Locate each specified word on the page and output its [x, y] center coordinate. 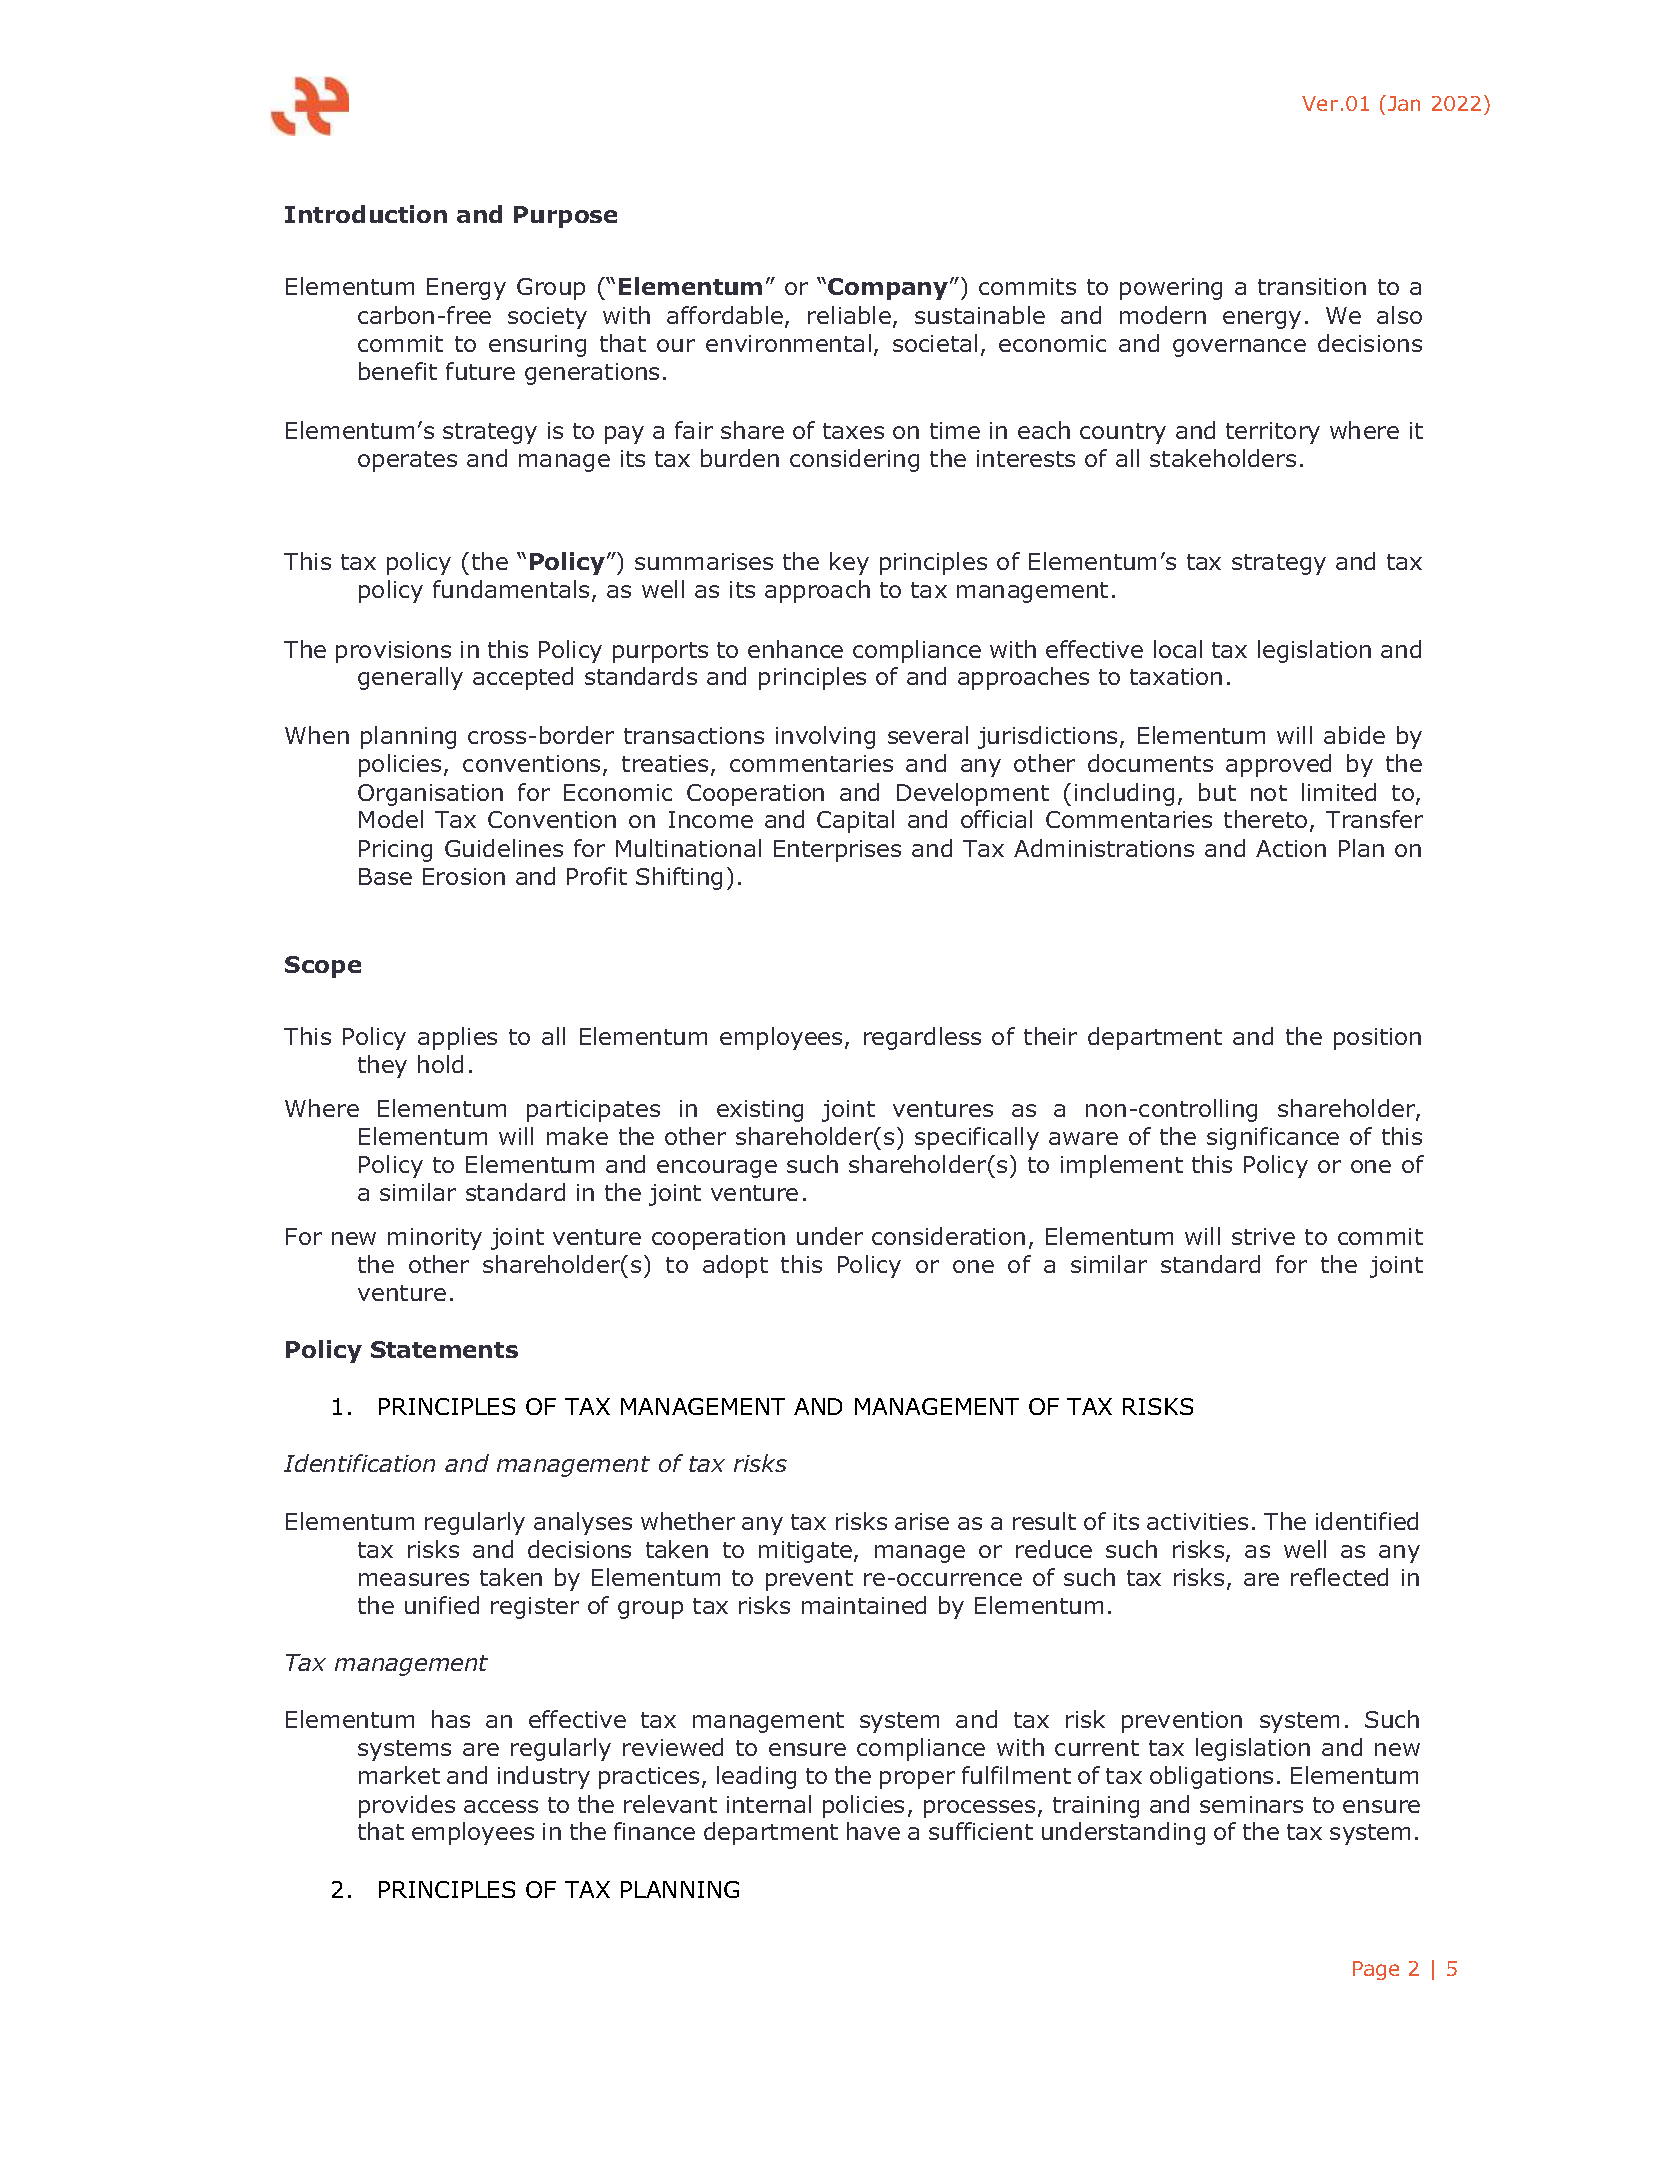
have [873, 1831]
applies [457, 1038]
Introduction [366, 214]
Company [888, 289]
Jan [1404, 103]
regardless [922, 1038]
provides [407, 1806]
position [1377, 1039]
